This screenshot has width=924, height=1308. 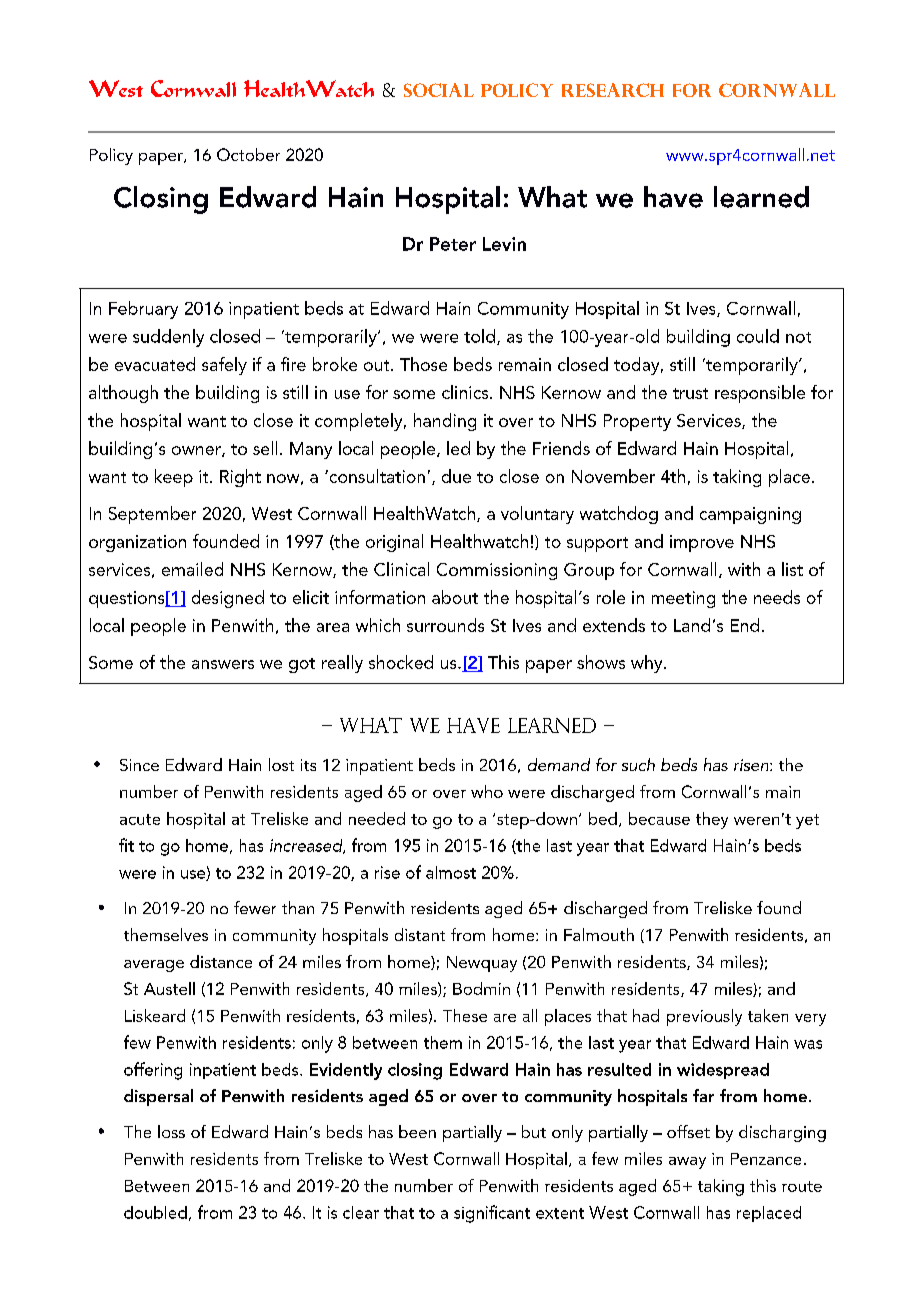 I want to click on significant, so click(x=492, y=1214).
